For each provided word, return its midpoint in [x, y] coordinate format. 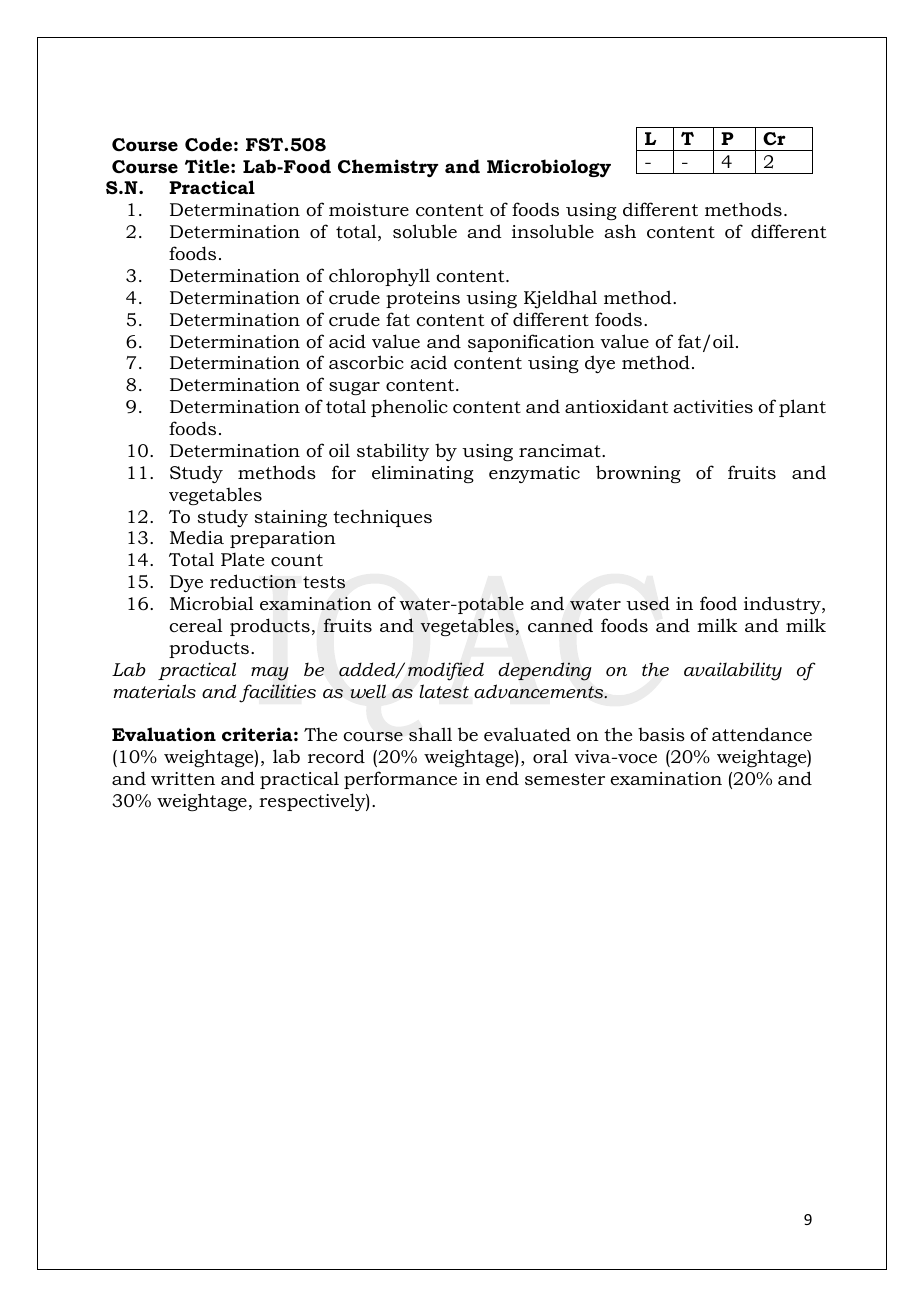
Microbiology [549, 168]
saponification [531, 343]
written [183, 778]
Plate [242, 559]
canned [560, 625]
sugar [354, 388]
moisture [369, 209]
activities [713, 406]
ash [620, 231]
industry [783, 605]
